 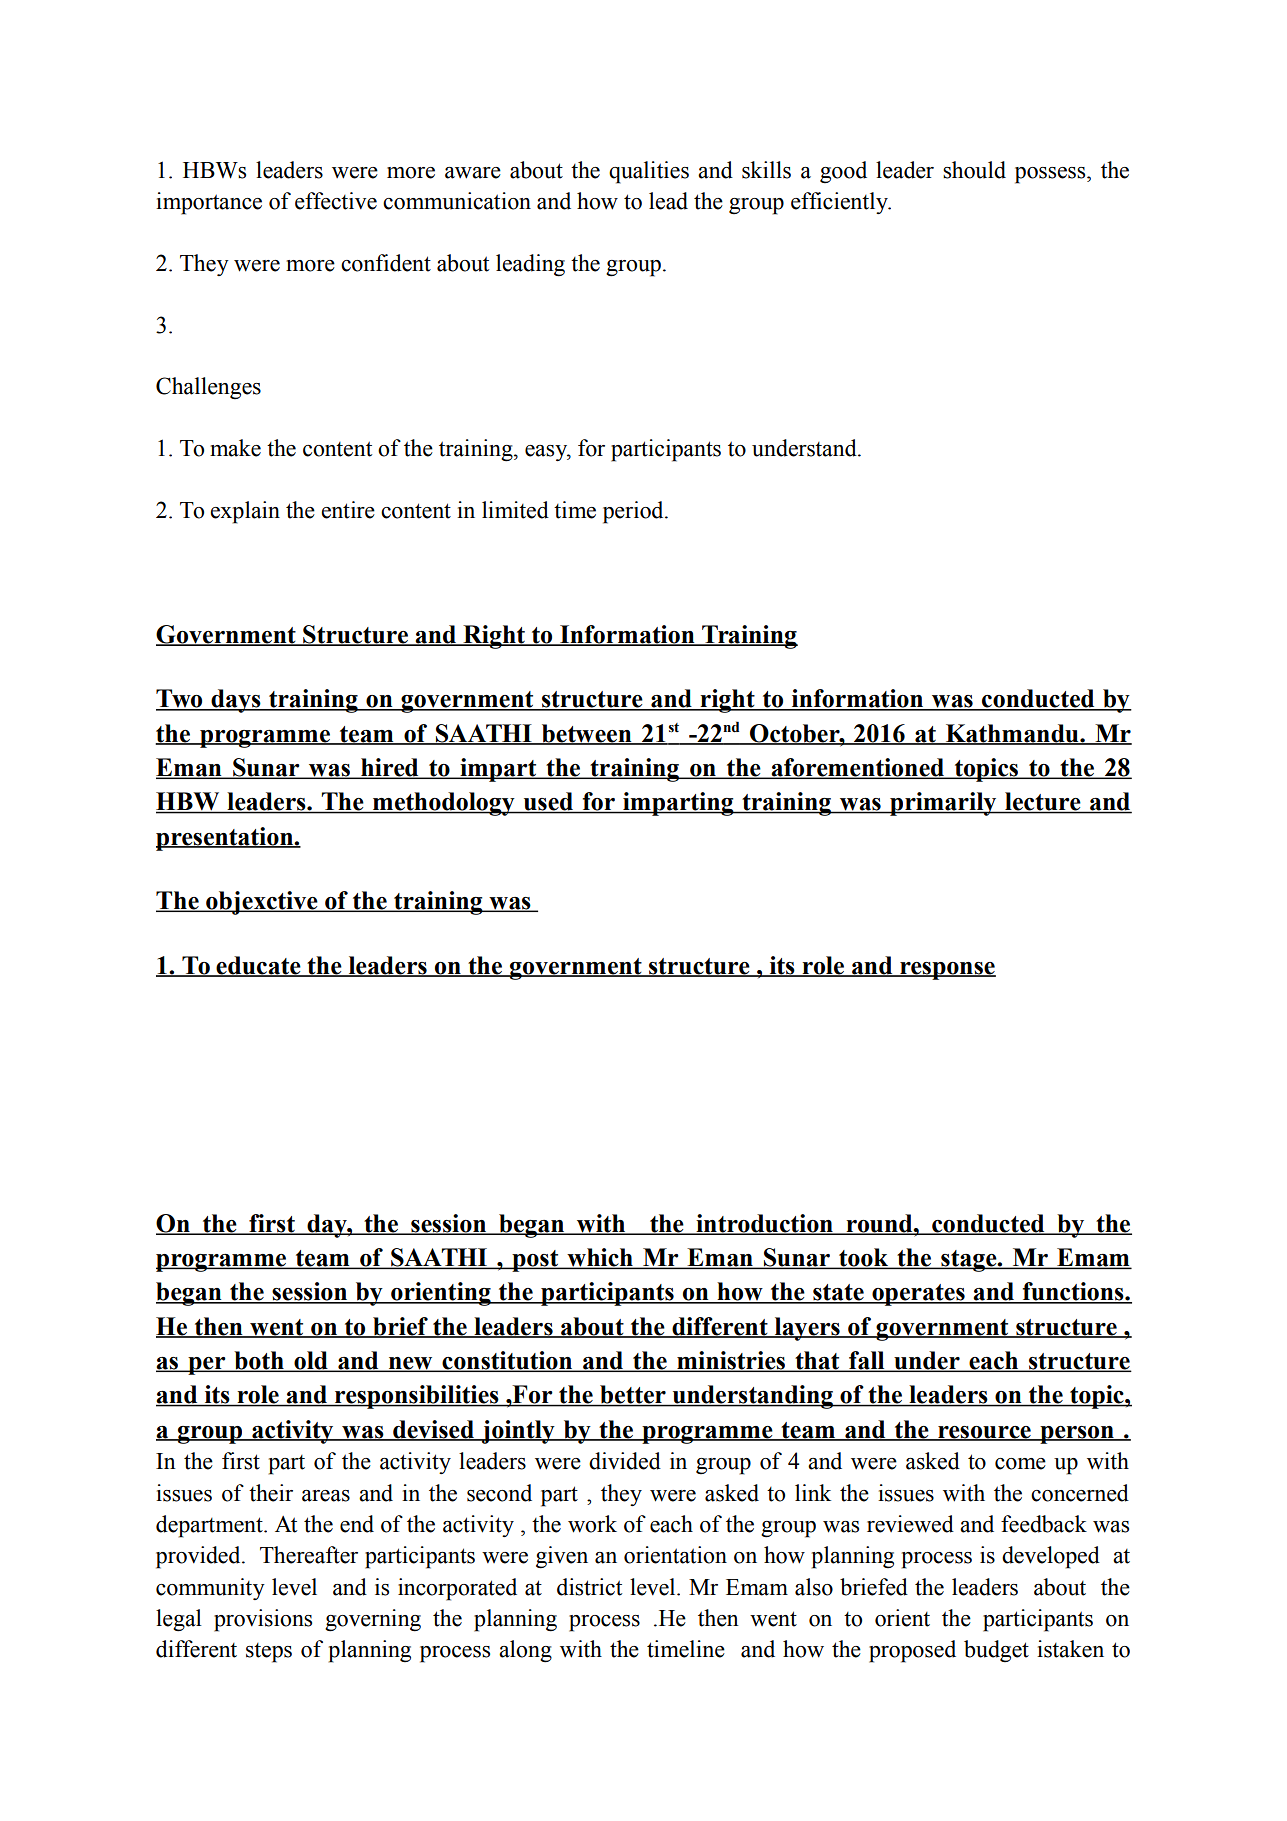 What do you see at coordinates (974, 170) in the screenshot?
I see `should` at bounding box center [974, 170].
